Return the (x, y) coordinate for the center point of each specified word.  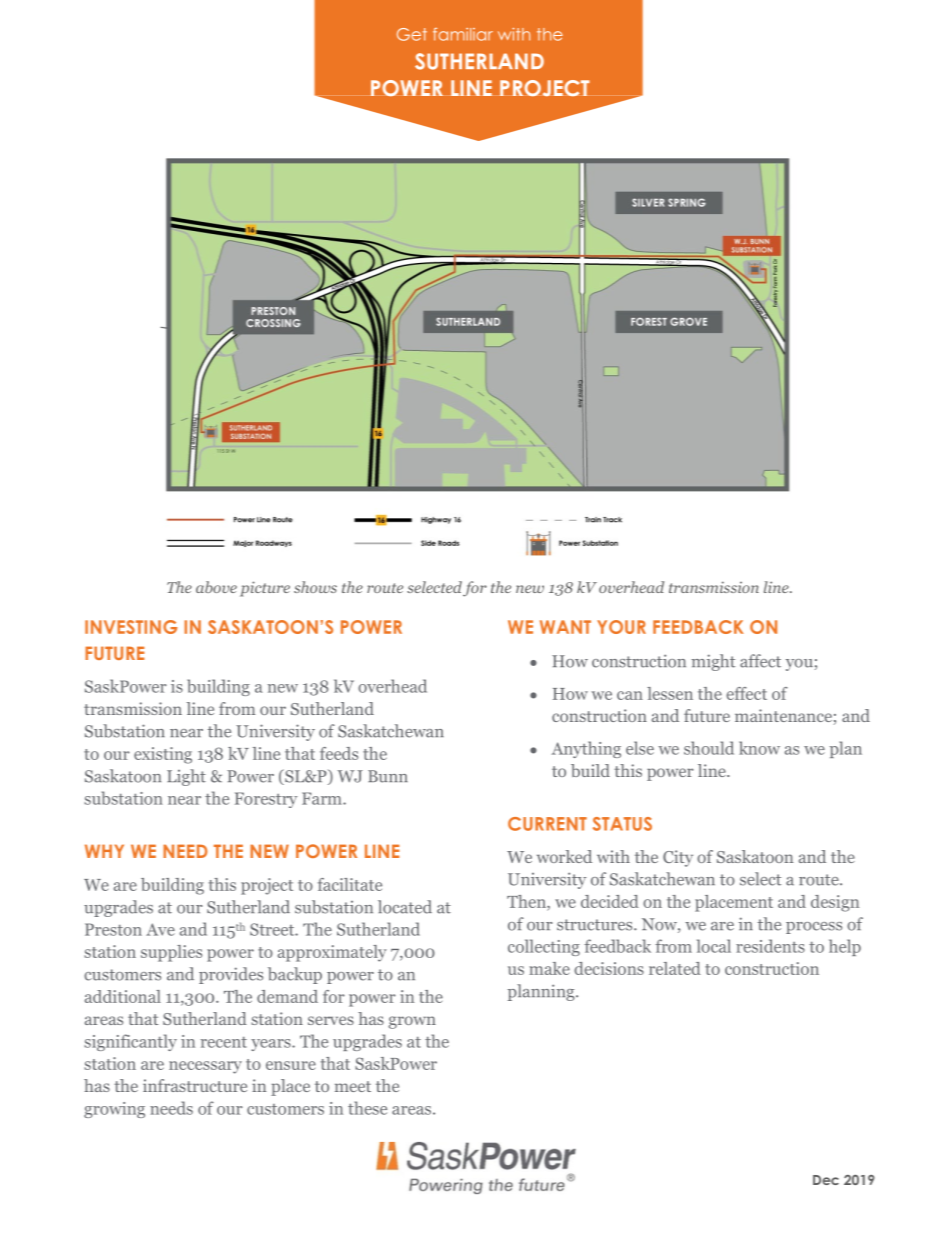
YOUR (621, 627)
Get (412, 34)
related (675, 968)
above (216, 587)
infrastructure (195, 1085)
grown (412, 1022)
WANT (565, 627)
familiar (463, 34)
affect (760, 661)
